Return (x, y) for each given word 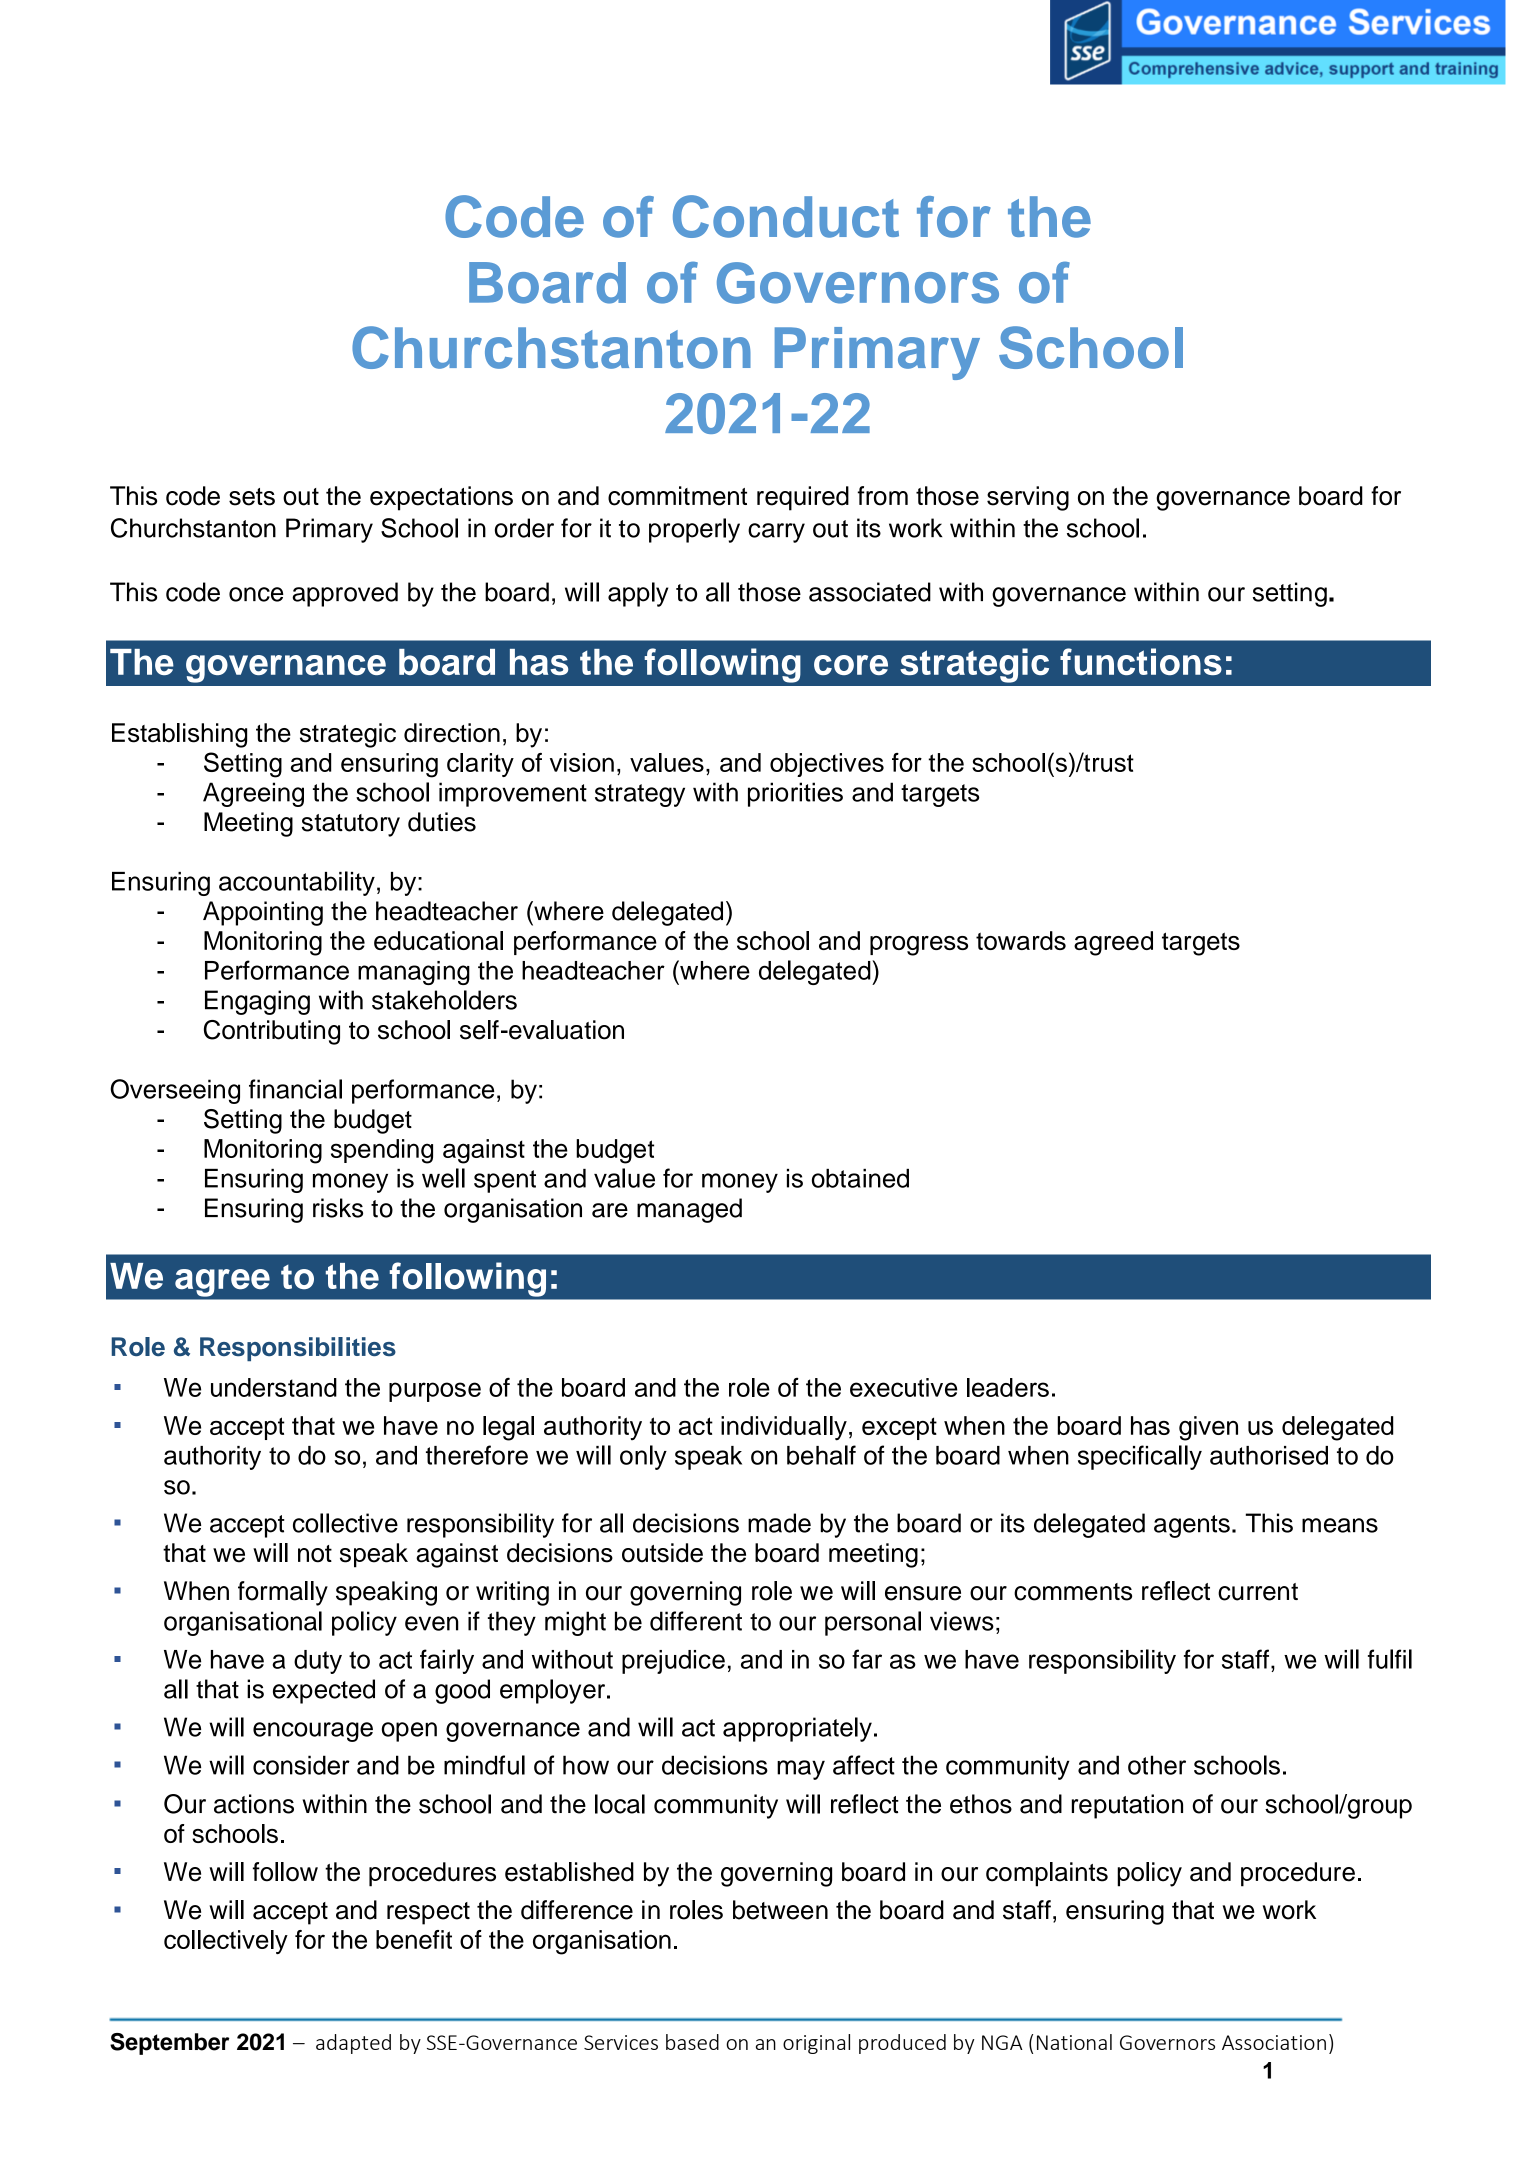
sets (252, 497)
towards (1021, 940)
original (816, 2044)
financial (295, 1089)
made (779, 1523)
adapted (353, 2044)
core (851, 665)
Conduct (786, 216)
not (315, 1554)
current (1258, 1592)
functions (1141, 661)
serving (1028, 498)
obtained (860, 1178)
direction (452, 733)
